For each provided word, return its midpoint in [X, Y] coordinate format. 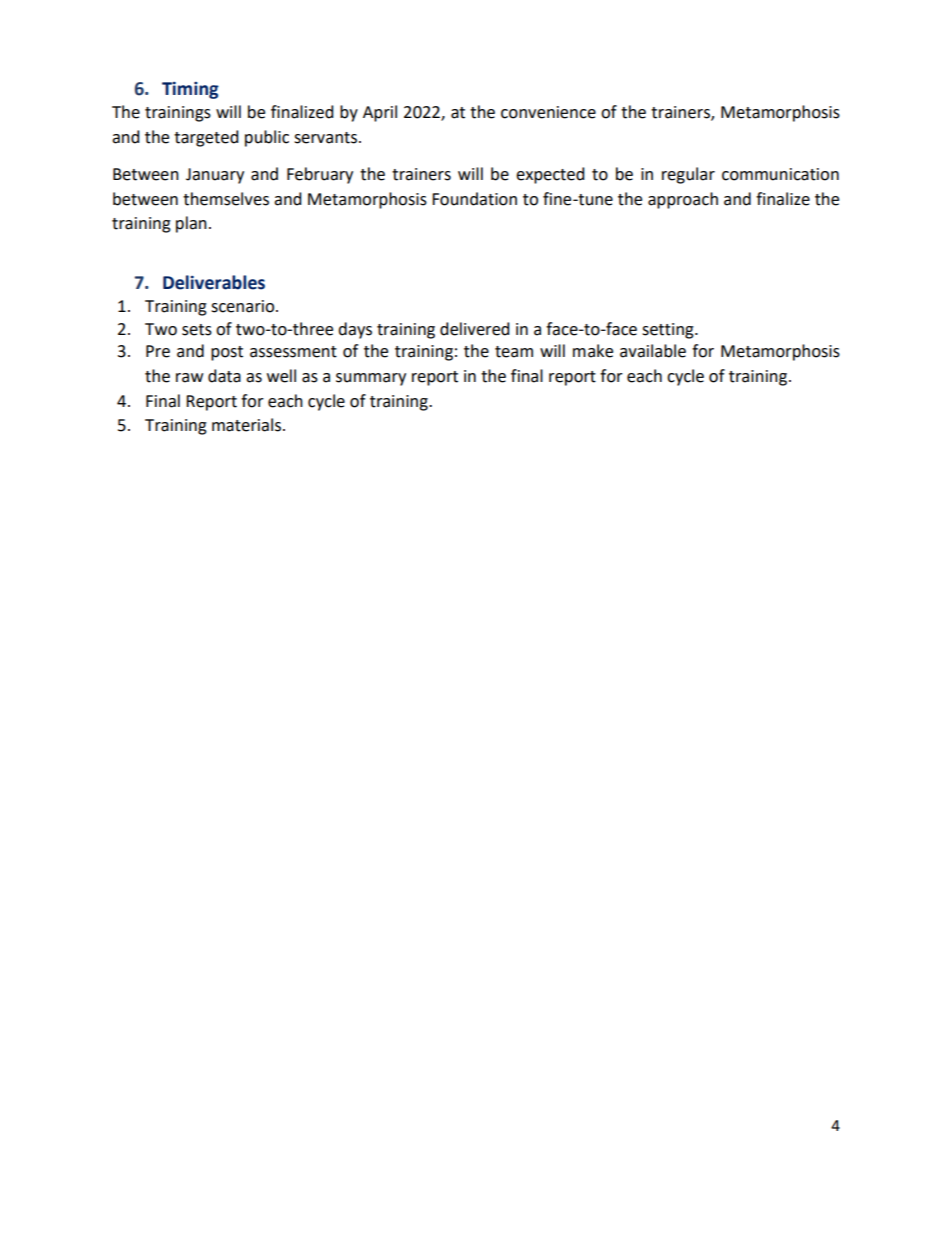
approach [683, 200]
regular [688, 175]
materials [248, 425]
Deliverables [214, 282]
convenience [548, 112]
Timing [190, 90]
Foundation [474, 199]
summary [371, 379]
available [653, 351]
